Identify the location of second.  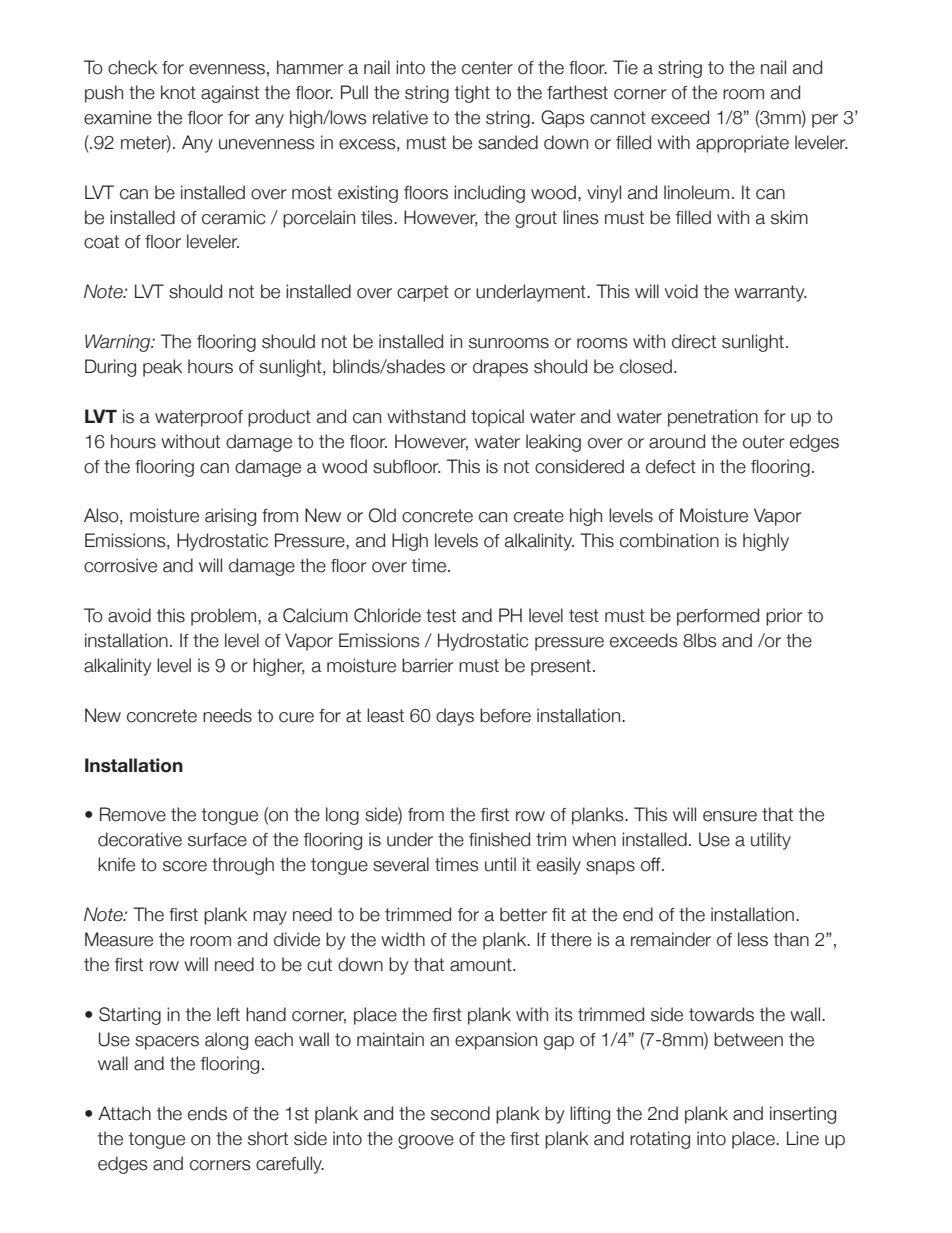
(460, 1113).
